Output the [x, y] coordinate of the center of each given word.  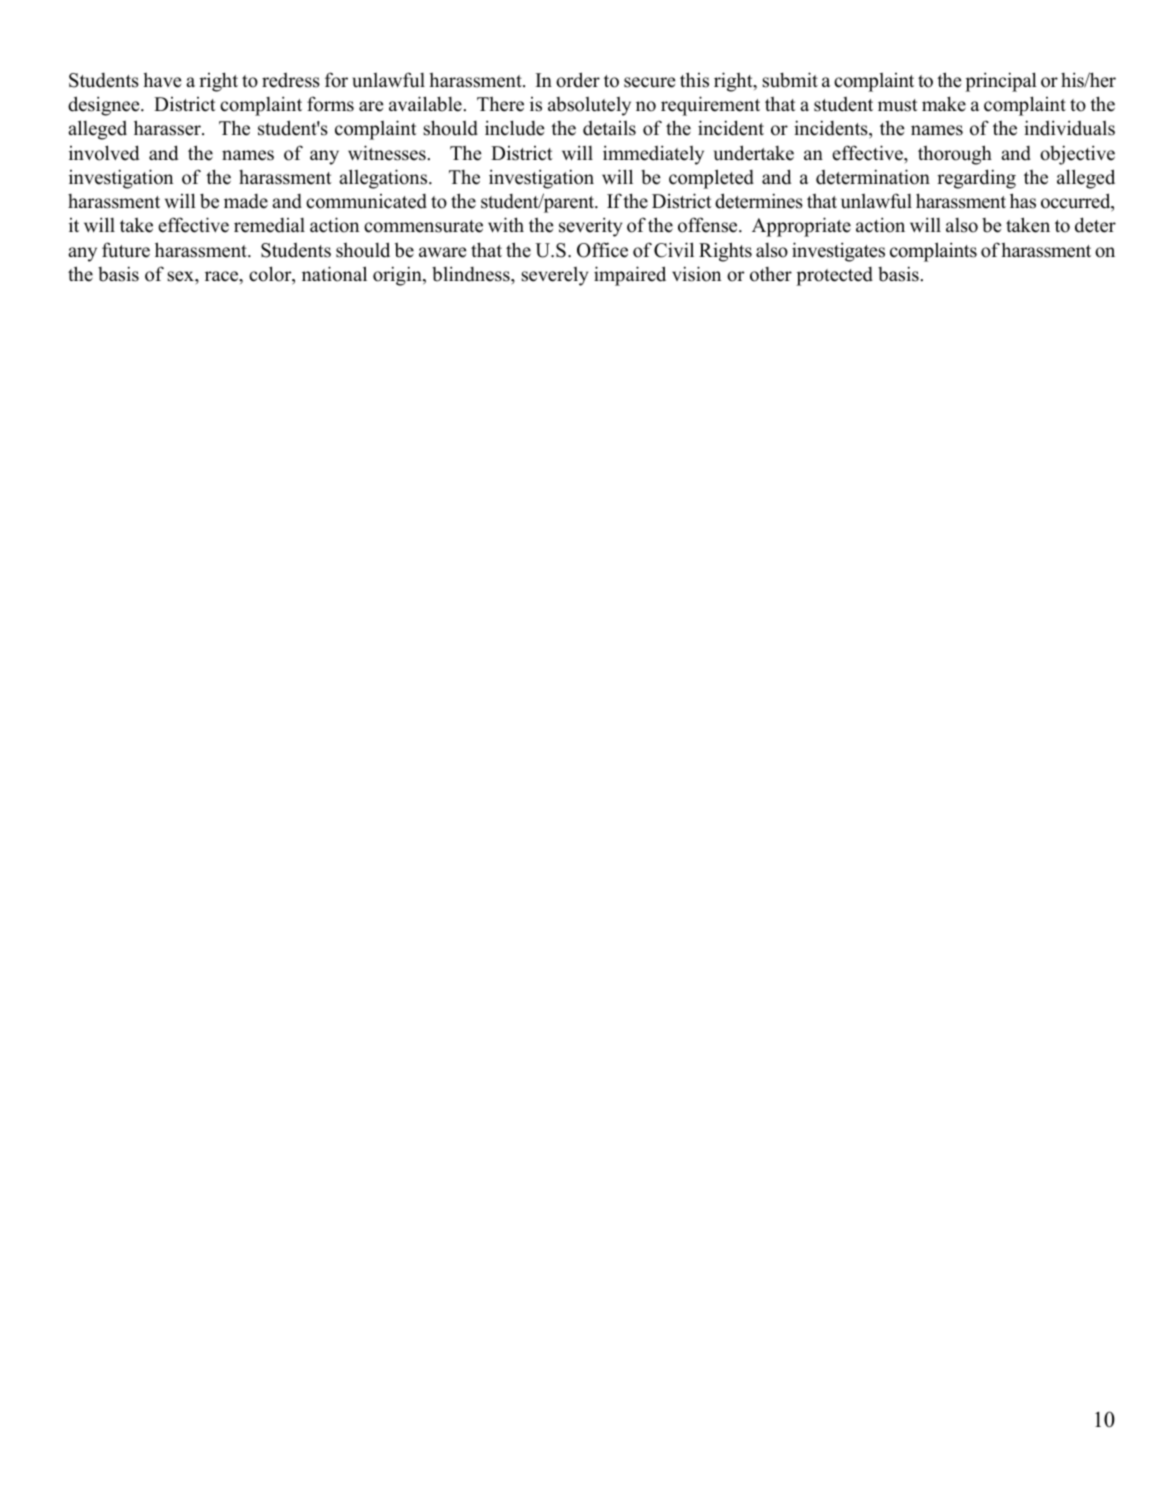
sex [181, 276]
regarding [976, 179]
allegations [384, 179]
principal [1001, 82]
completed [711, 179]
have [162, 80]
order [578, 80]
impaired [630, 276]
